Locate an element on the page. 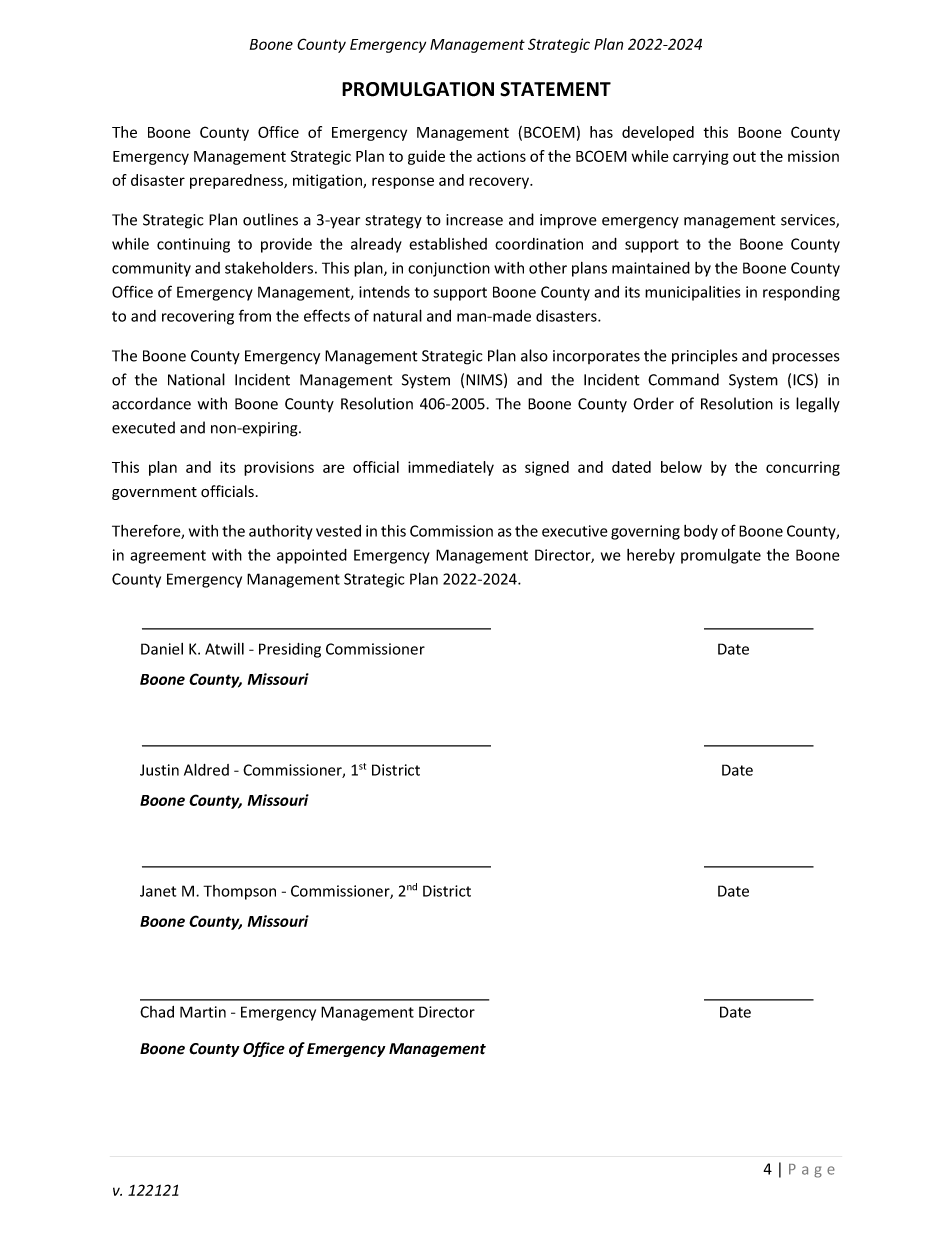 This page has height=1233, width=952. outlines is located at coordinates (270, 219).
